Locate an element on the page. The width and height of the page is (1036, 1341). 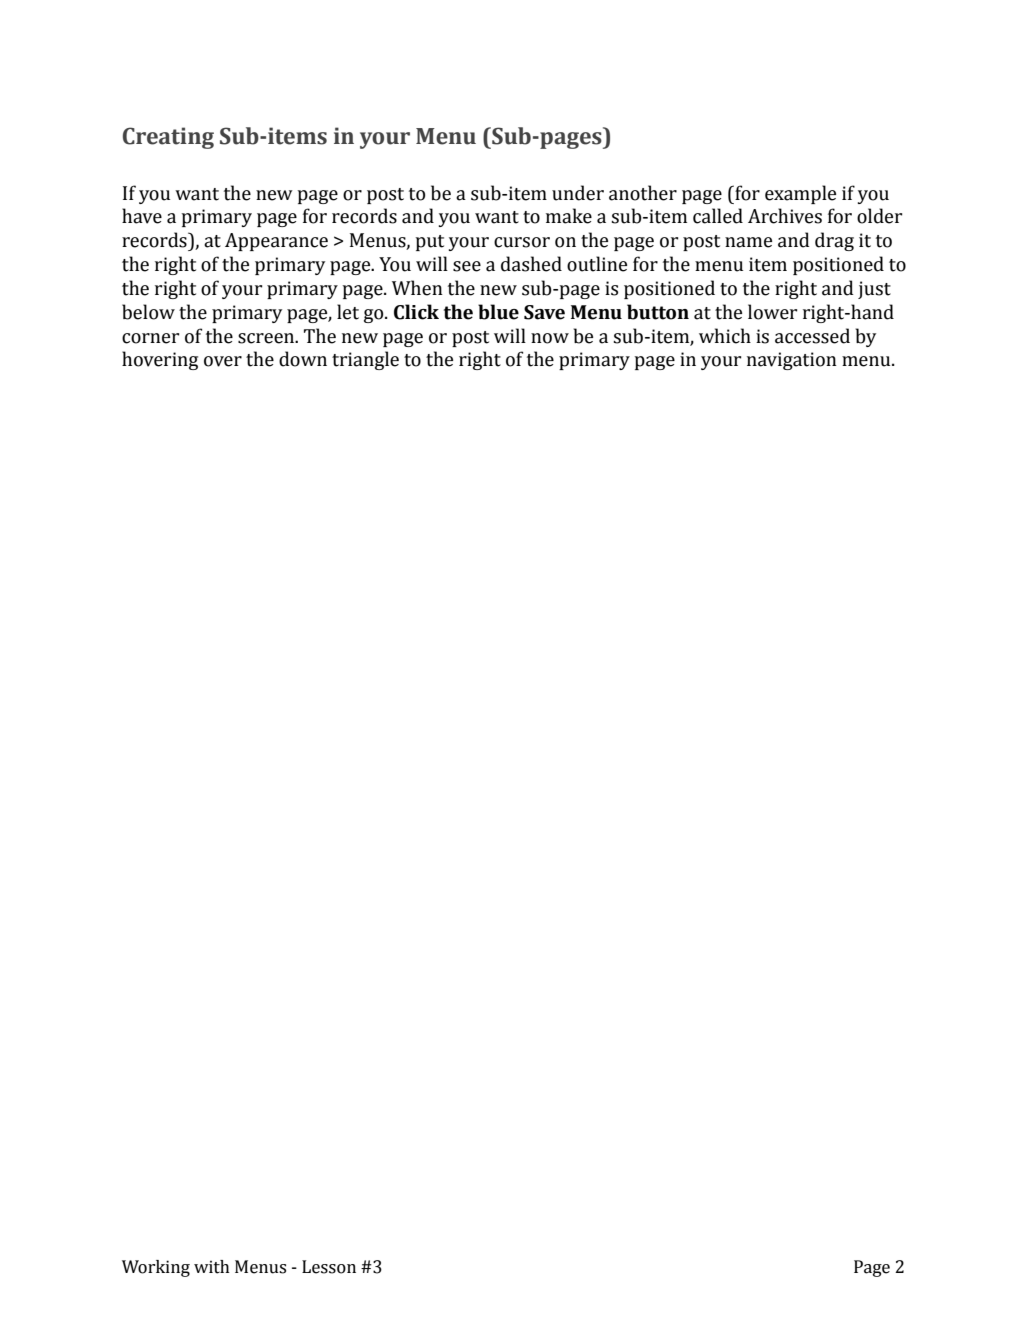
accessed is located at coordinates (812, 336).
